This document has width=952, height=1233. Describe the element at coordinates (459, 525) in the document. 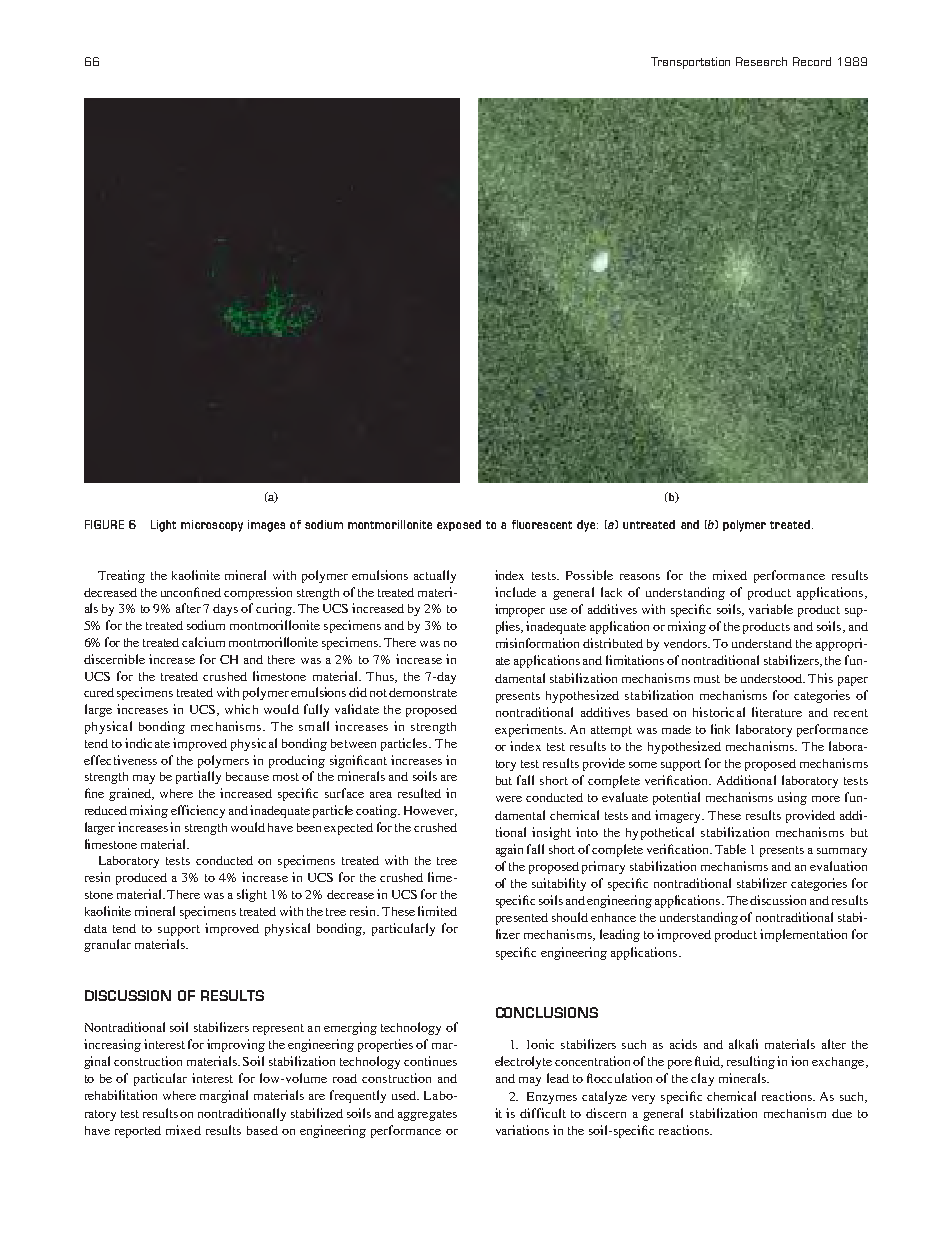

I see `exposed` at that location.
